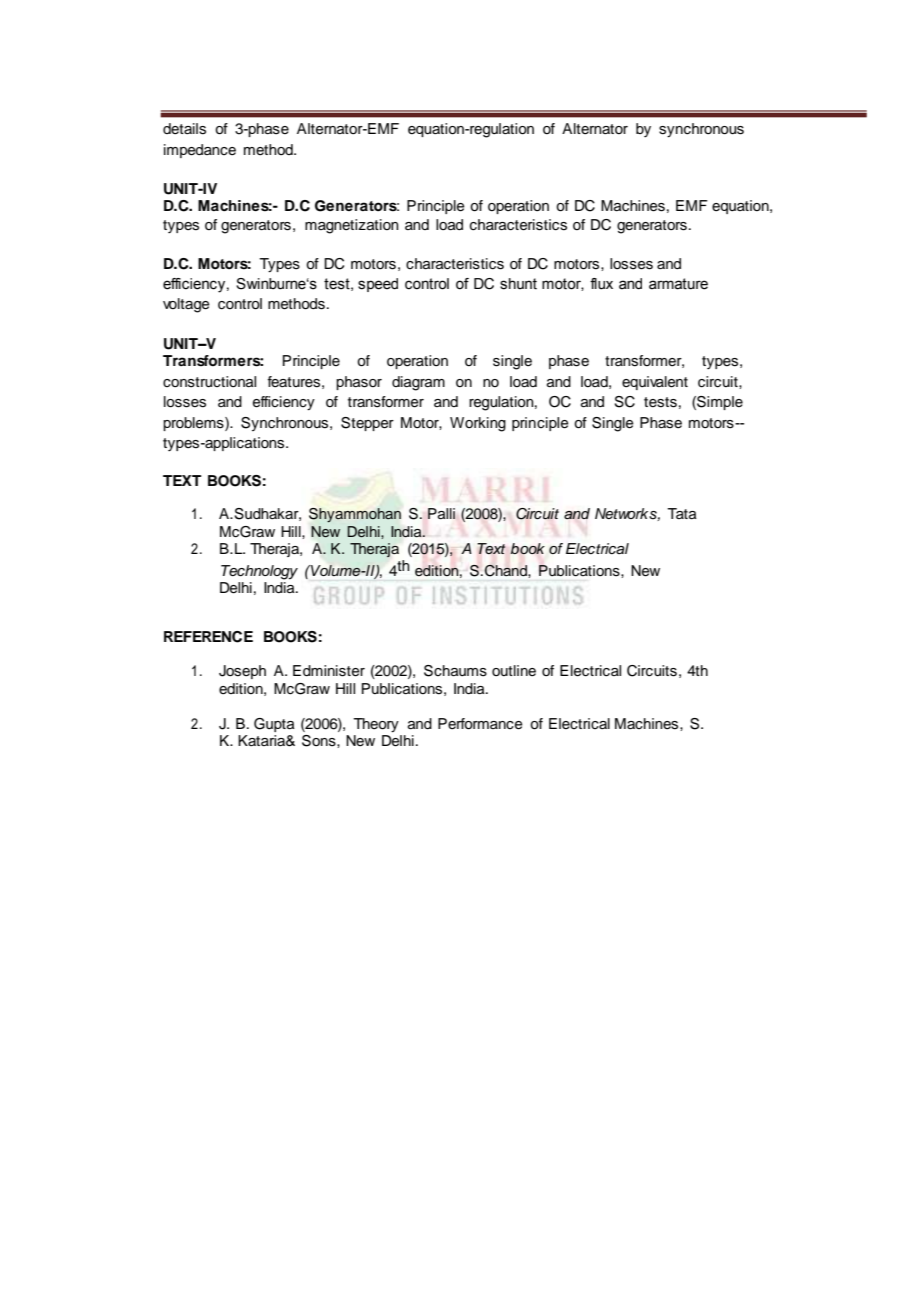 The width and height of the document is (924, 1308). Describe the element at coordinates (418, 383) in the document. I see `diagram` at that location.
